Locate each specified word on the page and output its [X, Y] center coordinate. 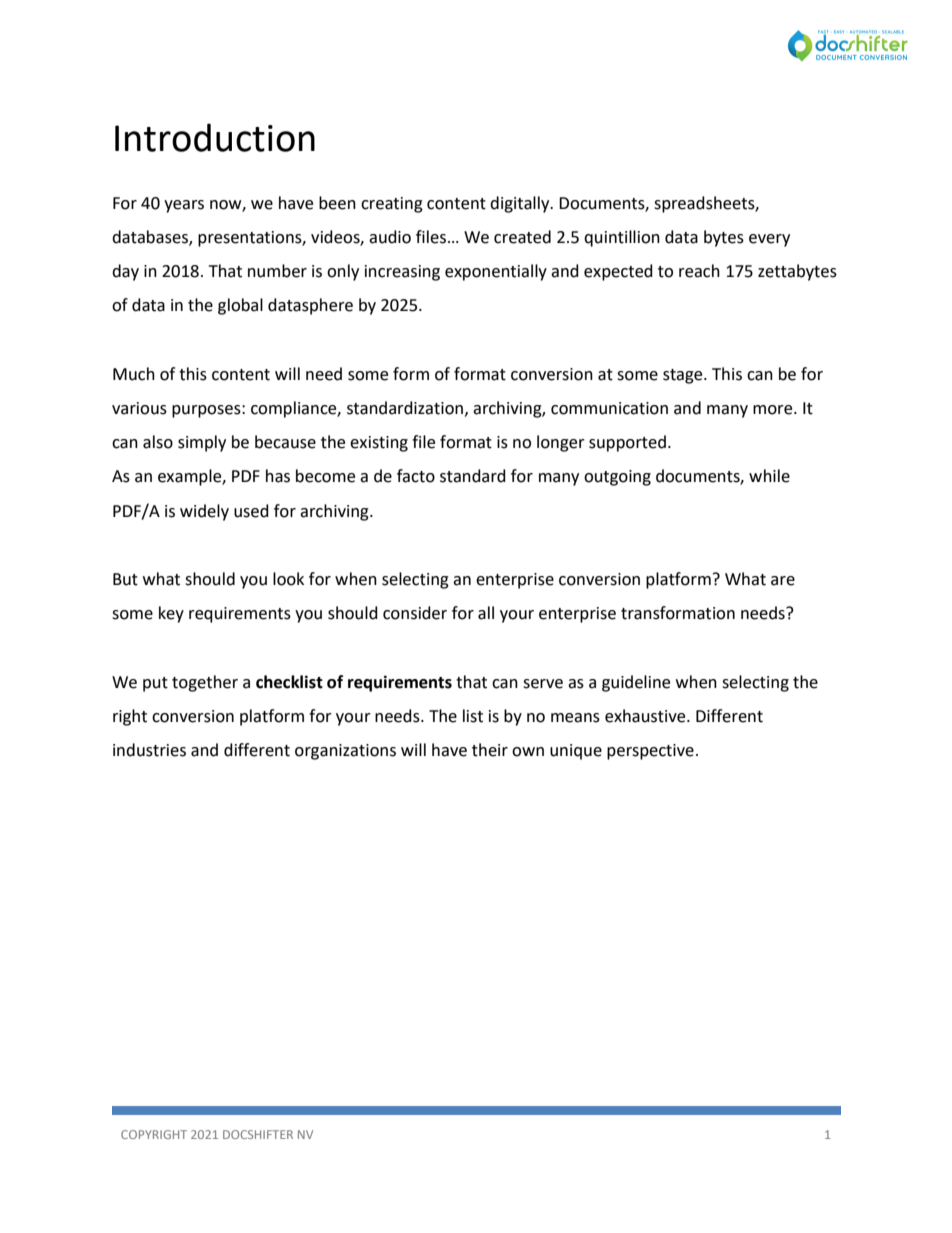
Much [134, 374]
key [171, 614]
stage [684, 376]
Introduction [215, 137]
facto [416, 476]
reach [699, 271]
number [277, 271]
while [769, 476]
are [783, 581]
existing [379, 444]
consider [415, 613]
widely [204, 512]
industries [149, 750]
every [769, 240]
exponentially [496, 272]
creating [392, 205]
